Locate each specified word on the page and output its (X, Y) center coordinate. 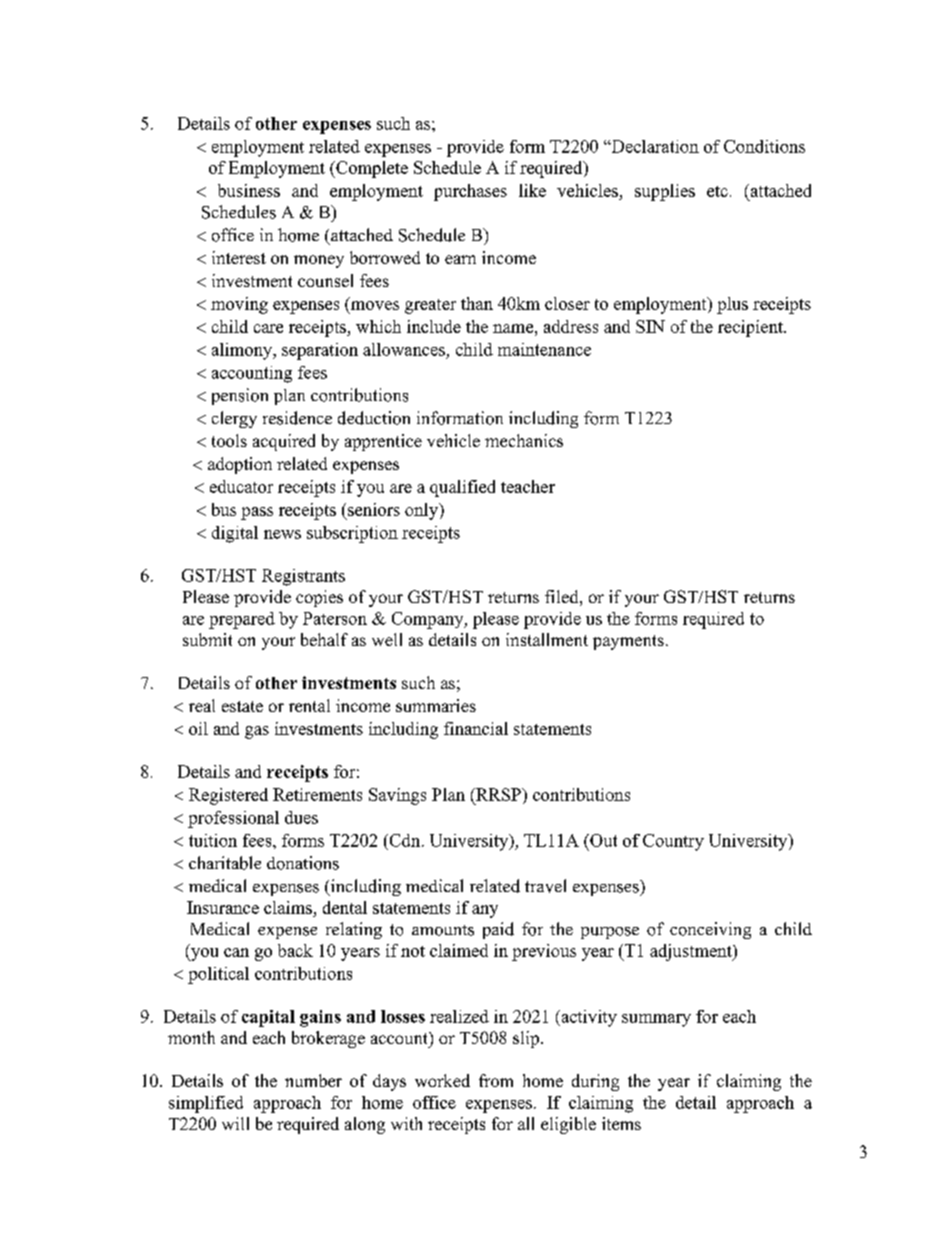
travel (545, 886)
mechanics (524, 440)
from (496, 1080)
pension (240, 396)
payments (628, 642)
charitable (225, 863)
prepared (242, 620)
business (249, 190)
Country (673, 842)
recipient (751, 328)
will (235, 1123)
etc (717, 191)
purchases (470, 192)
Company (429, 620)
